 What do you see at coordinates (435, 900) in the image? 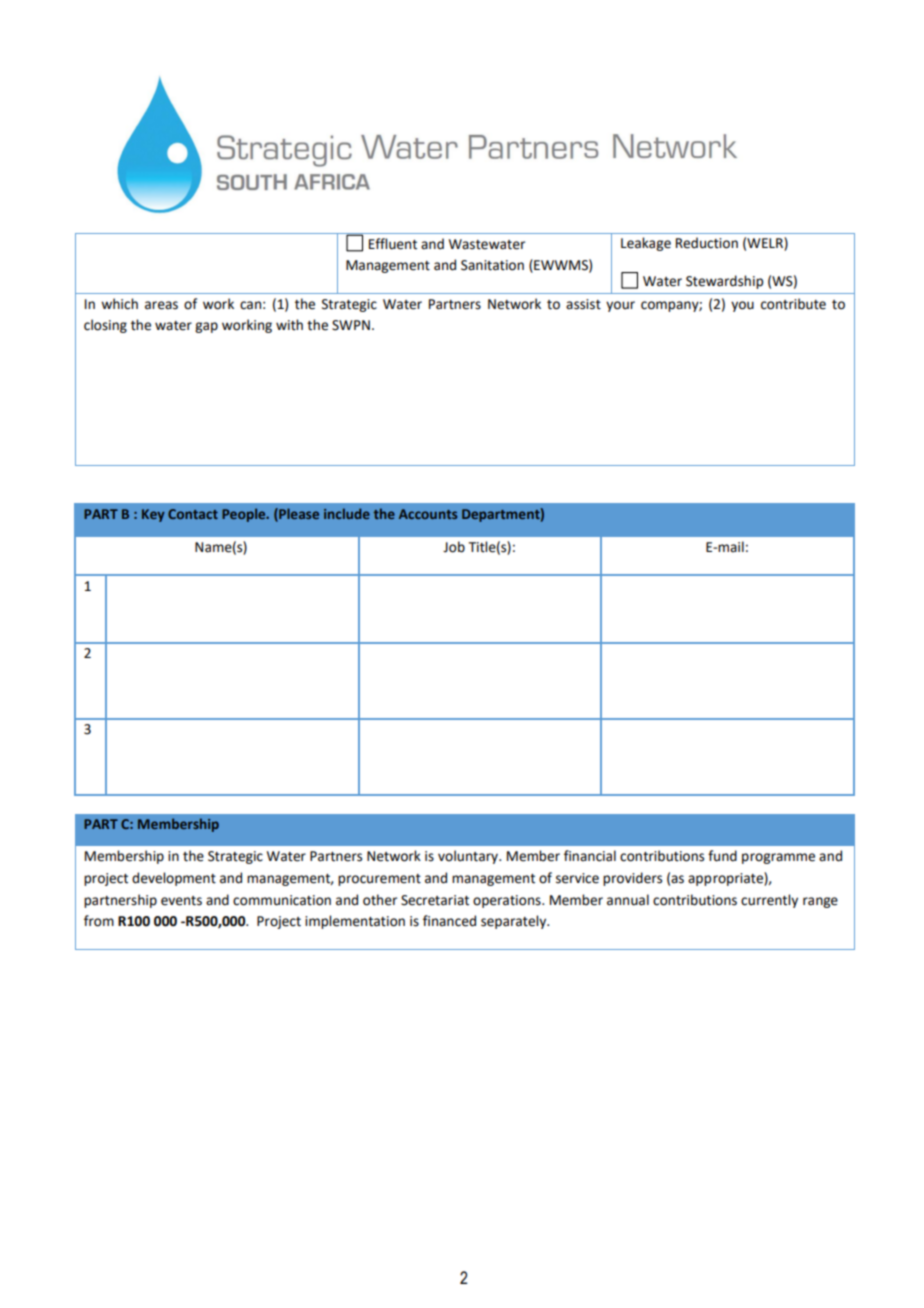
I see `Secretariat` at bounding box center [435, 900].
